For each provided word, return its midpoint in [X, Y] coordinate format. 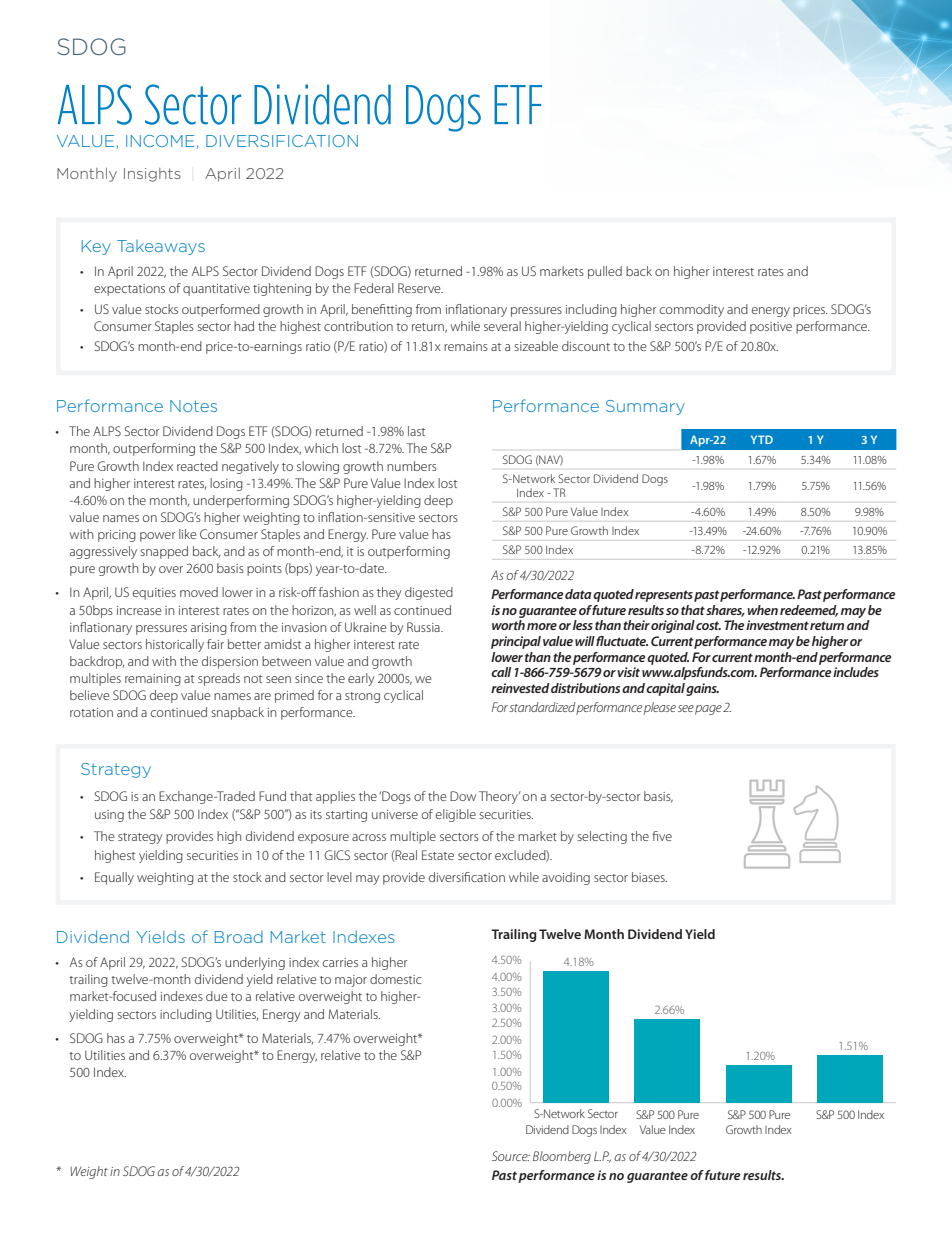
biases [649, 877]
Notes [193, 406]
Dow [463, 796]
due [217, 996]
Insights [152, 175]
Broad [239, 937]
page [708, 710]
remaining [153, 680]
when [762, 610]
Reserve [420, 288]
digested [429, 593]
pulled [605, 272]
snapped [164, 552]
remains [466, 346]
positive [771, 328]
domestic [396, 979]
